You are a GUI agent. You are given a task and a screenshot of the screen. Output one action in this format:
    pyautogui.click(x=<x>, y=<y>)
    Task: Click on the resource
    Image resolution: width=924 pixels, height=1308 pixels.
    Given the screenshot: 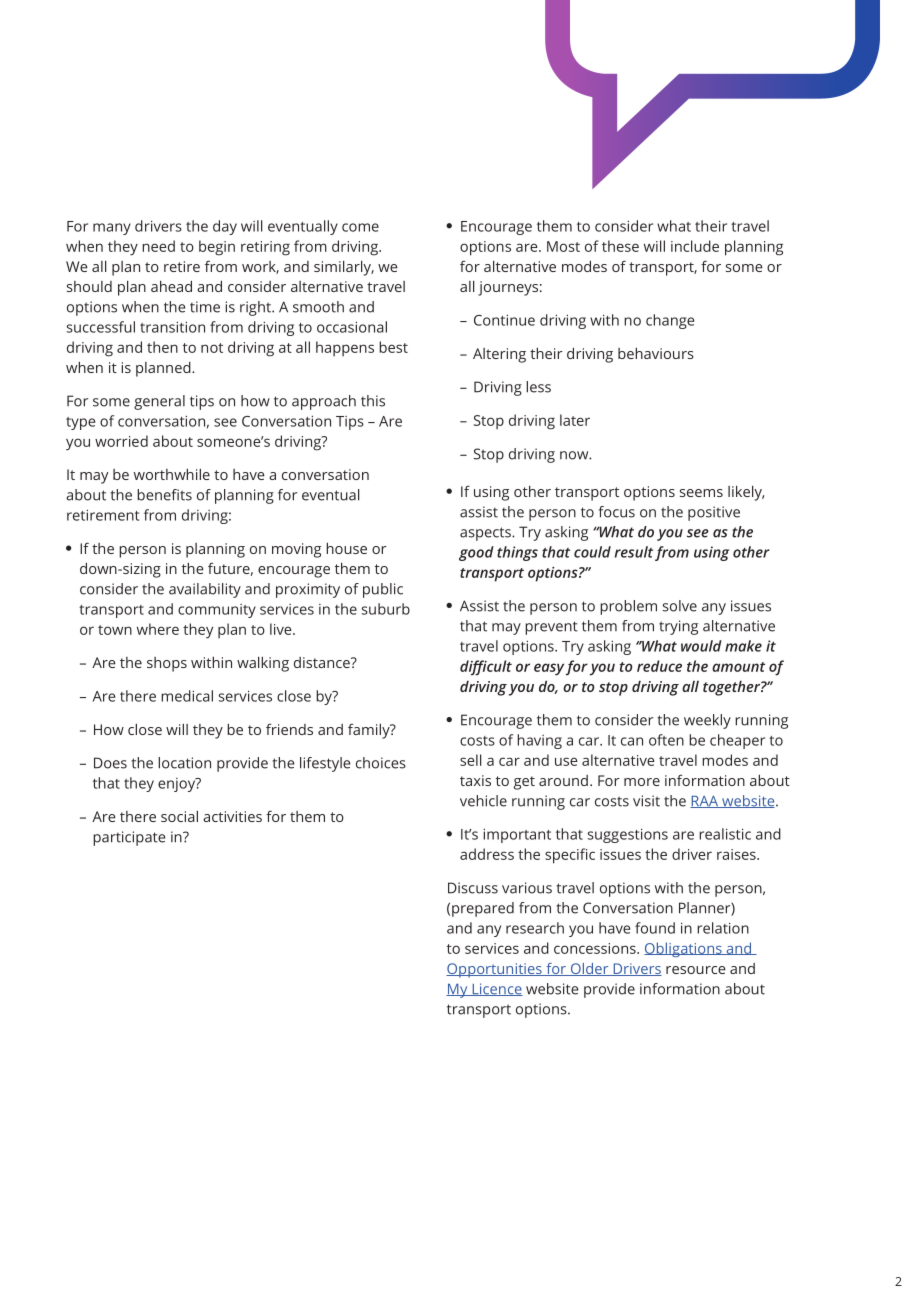 What is the action you would take?
    pyautogui.click(x=696, y=970)
